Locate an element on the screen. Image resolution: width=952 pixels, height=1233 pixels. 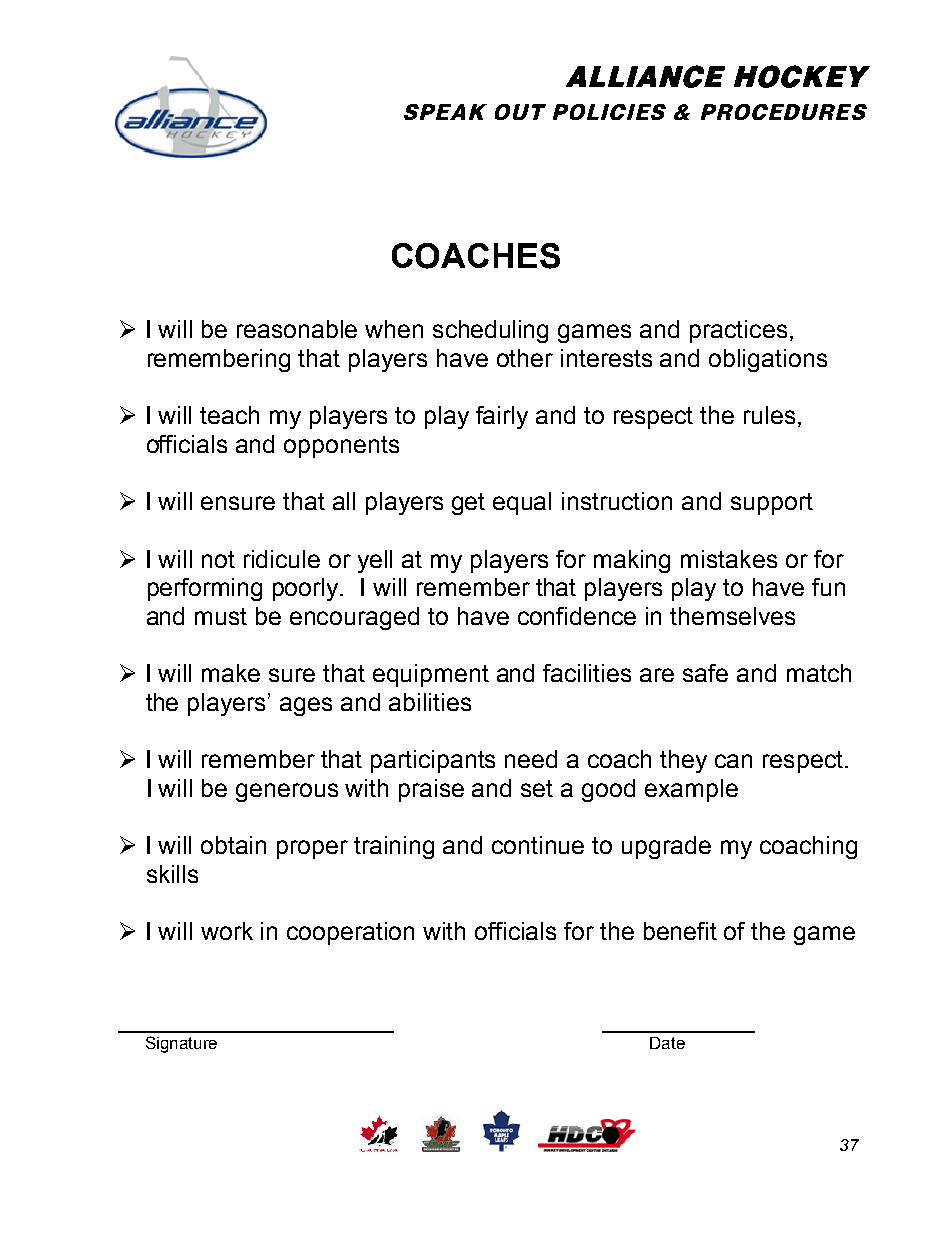
equipment is located at coordinates (431, 675).
